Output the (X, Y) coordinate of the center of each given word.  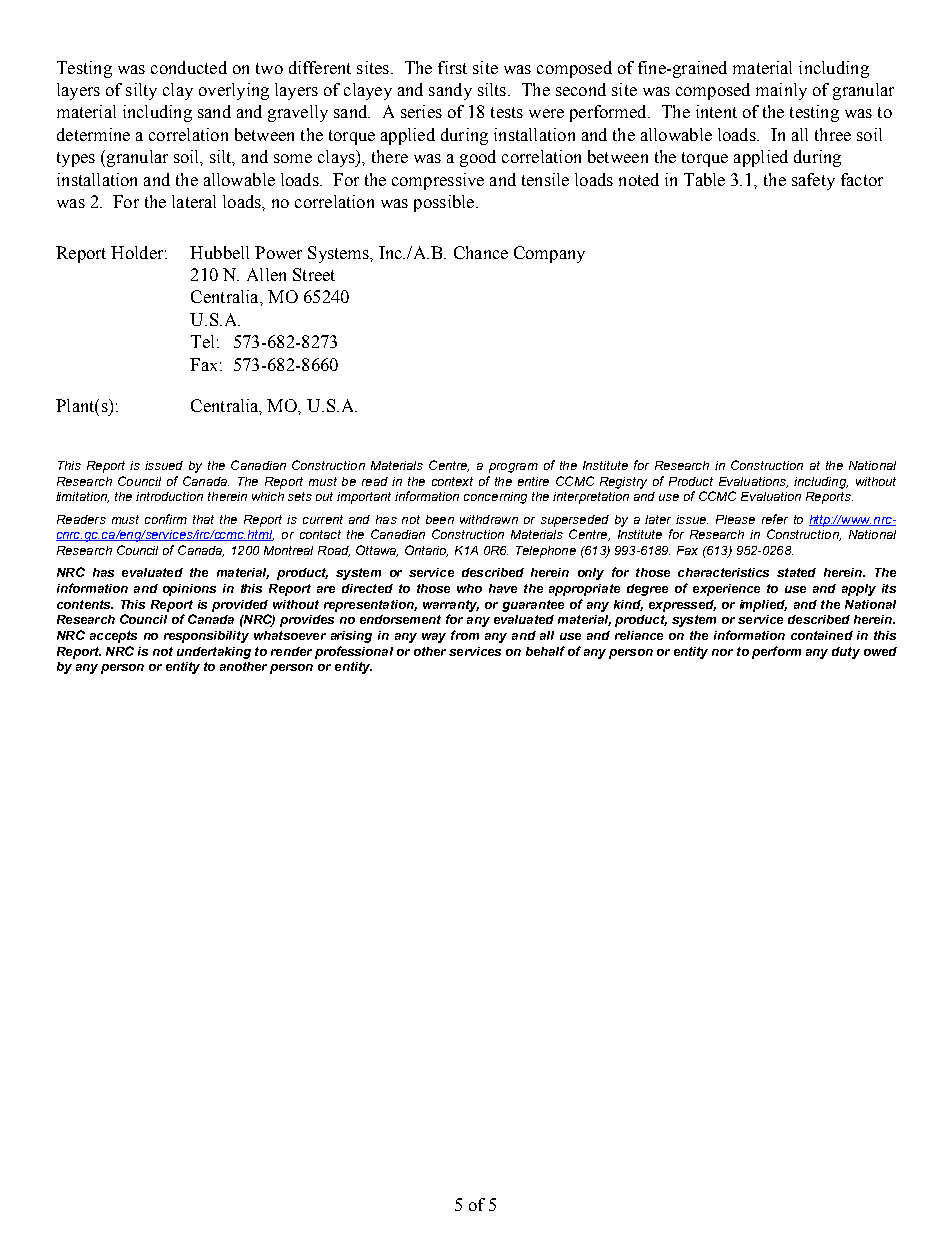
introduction (169, 496)
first (452, 67)
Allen (266, 274)
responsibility (206, 637)
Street (314, 274)
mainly (781, 91)
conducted (189, 67)
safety (813, 181)
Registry (623, 483)
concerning (495, 498)
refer (775, 519)
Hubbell (219, 252)
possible (444, 203)
